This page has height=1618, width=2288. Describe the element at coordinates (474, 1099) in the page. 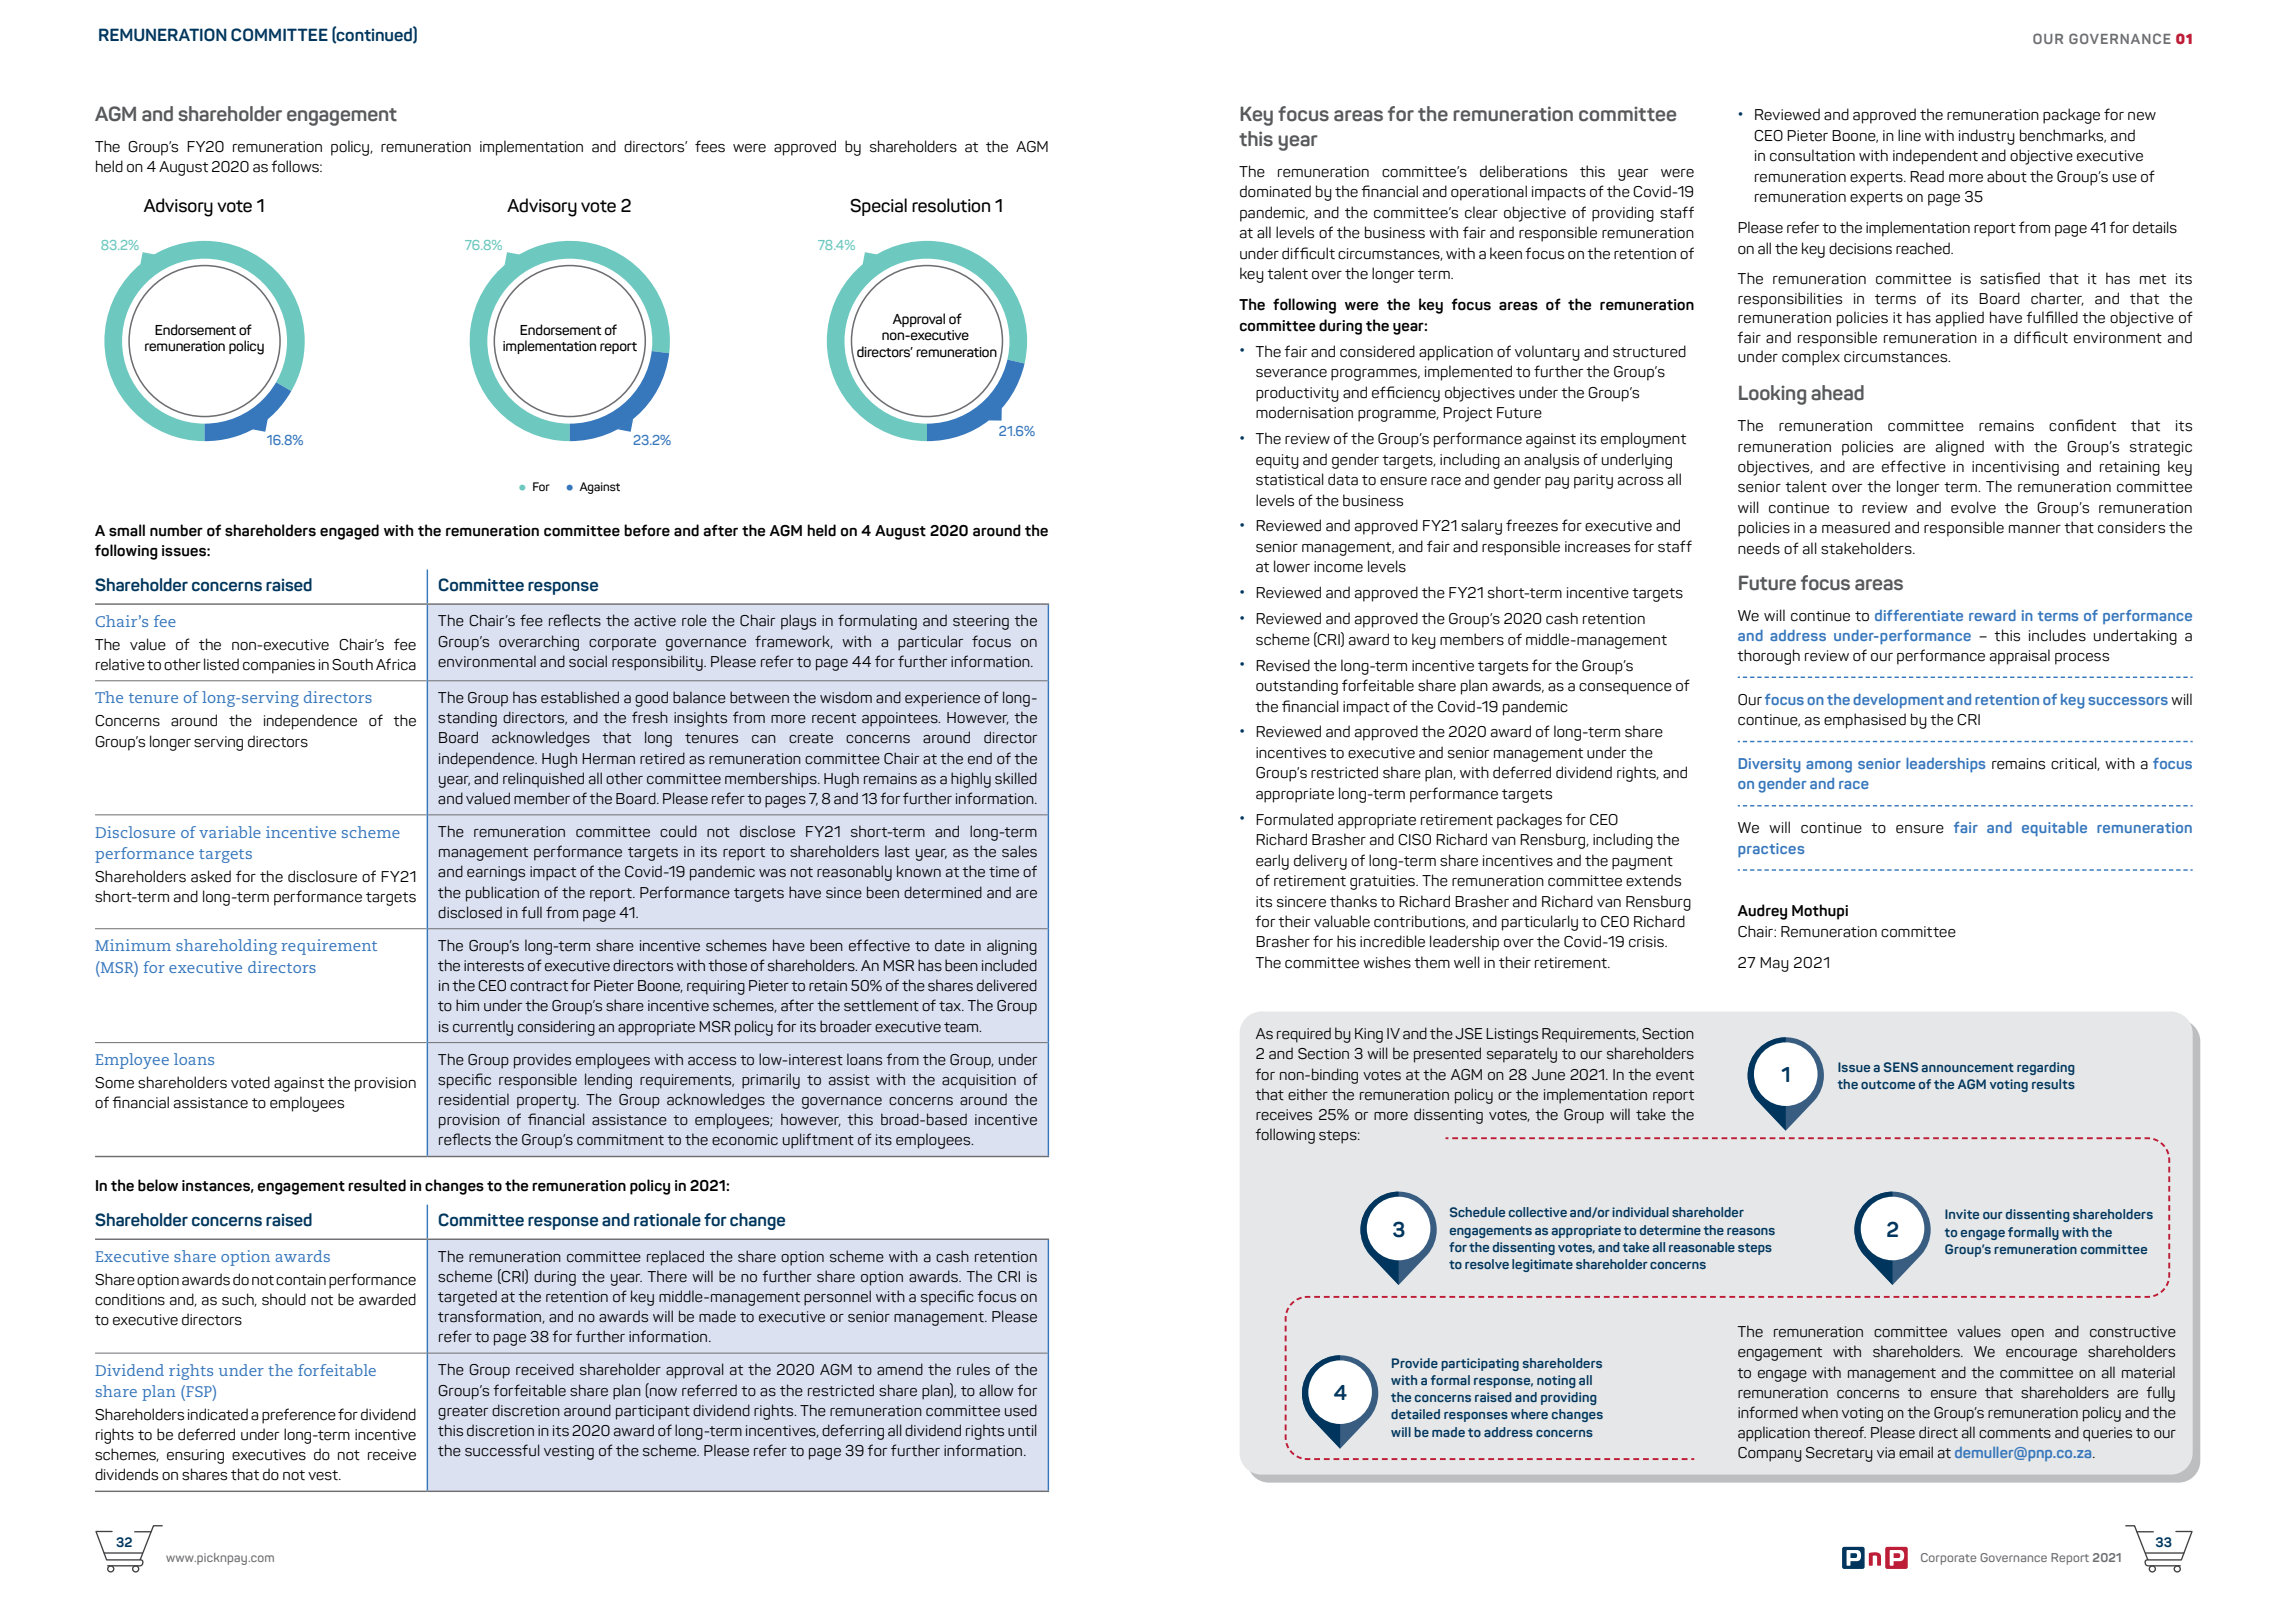

I see `residential` at that location.
